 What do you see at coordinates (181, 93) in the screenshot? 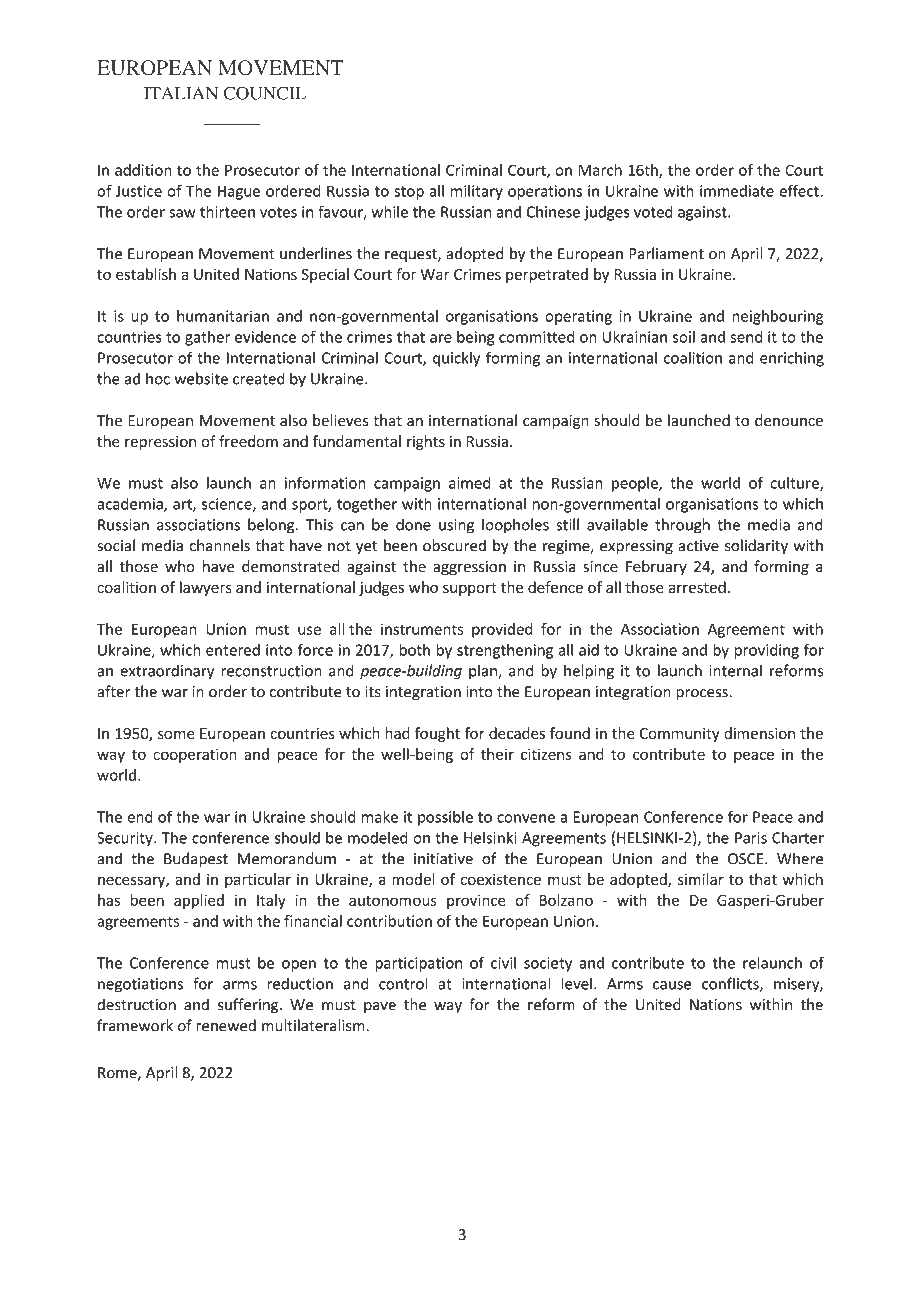
I see `ITALIAN` at bounding box center [181, 93].
